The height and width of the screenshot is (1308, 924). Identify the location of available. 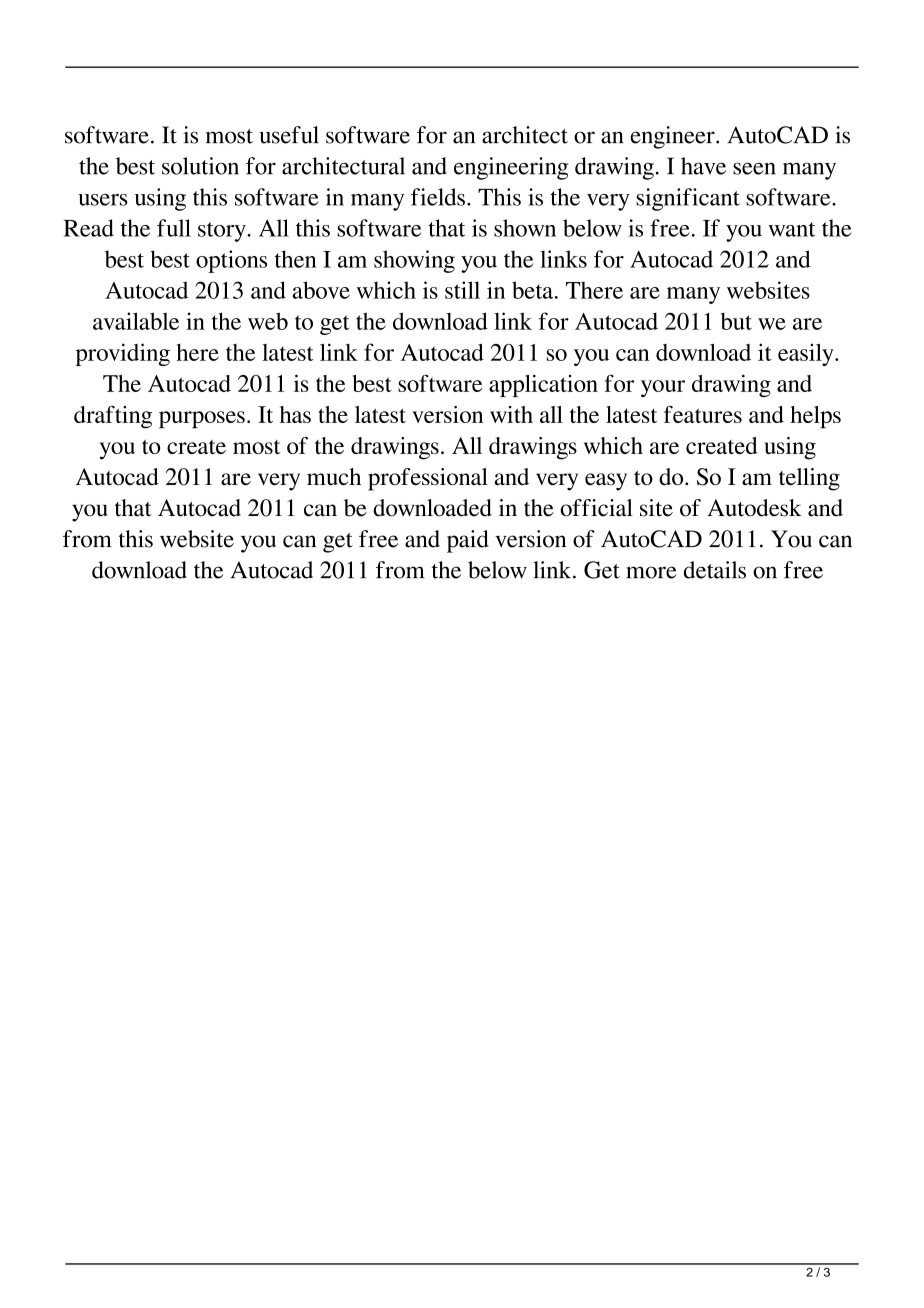
(136, 321).
